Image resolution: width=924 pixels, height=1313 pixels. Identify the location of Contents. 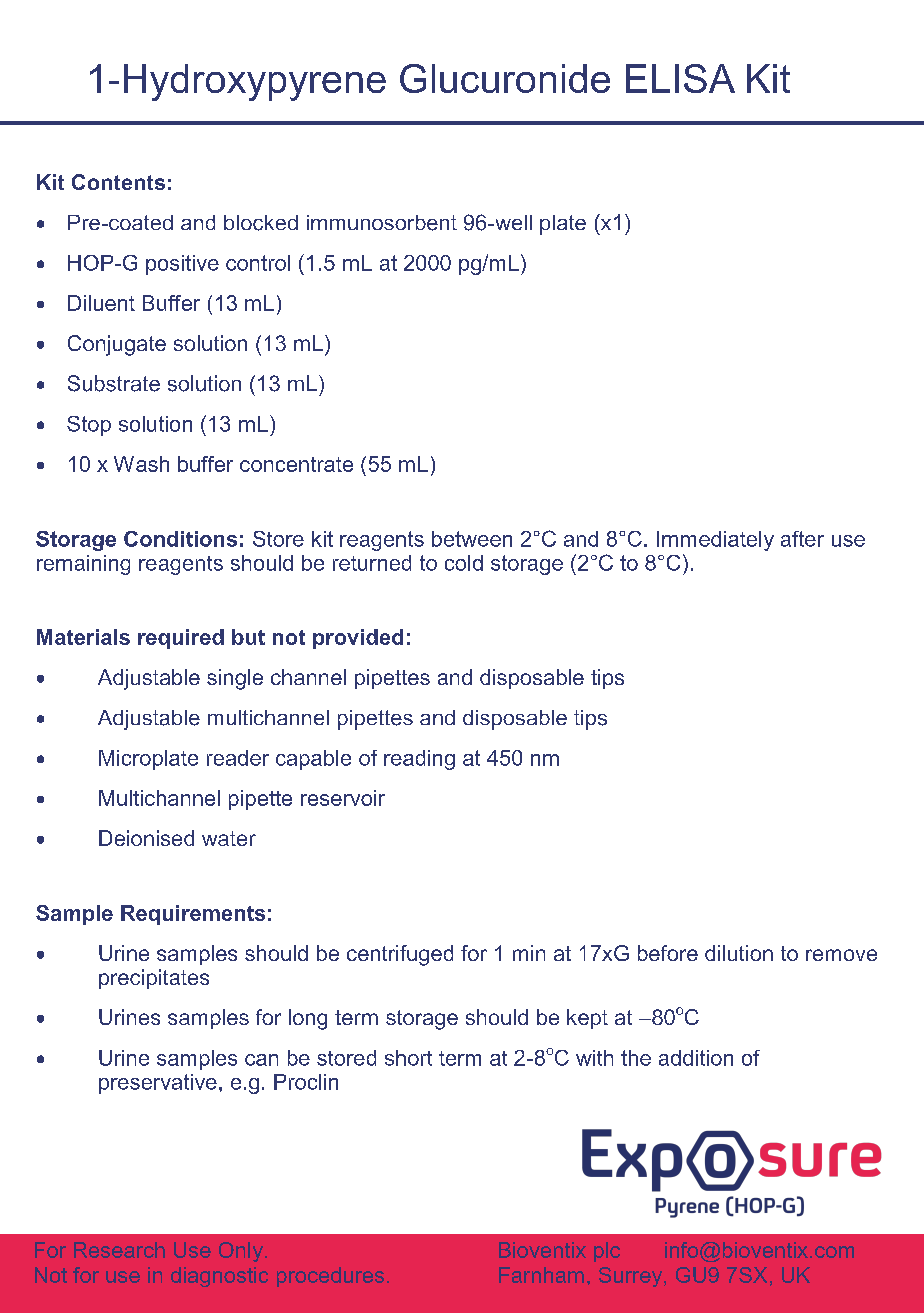
(118, 182).
